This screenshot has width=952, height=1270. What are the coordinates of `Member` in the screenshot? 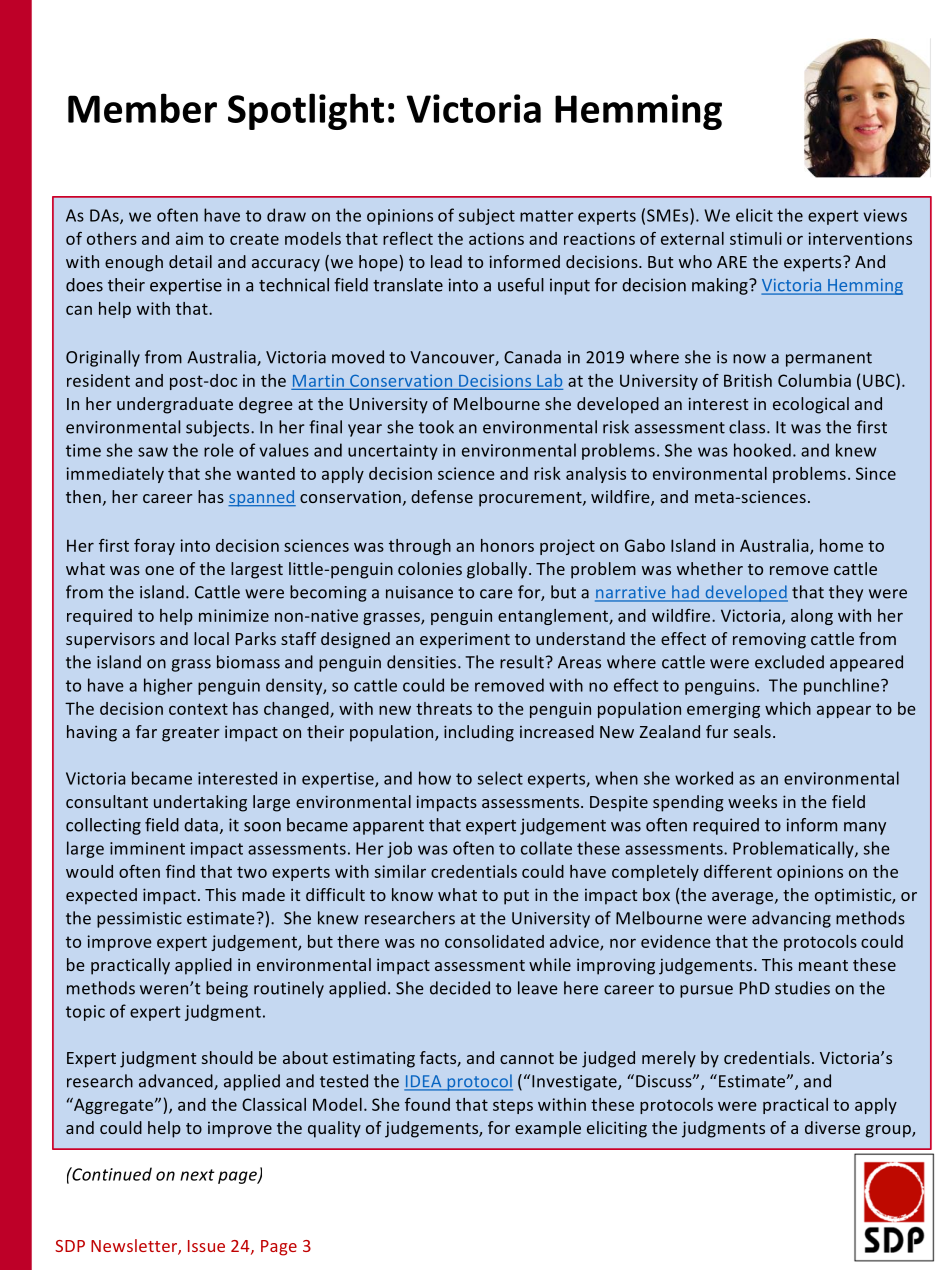 It's located at (142, 108).
